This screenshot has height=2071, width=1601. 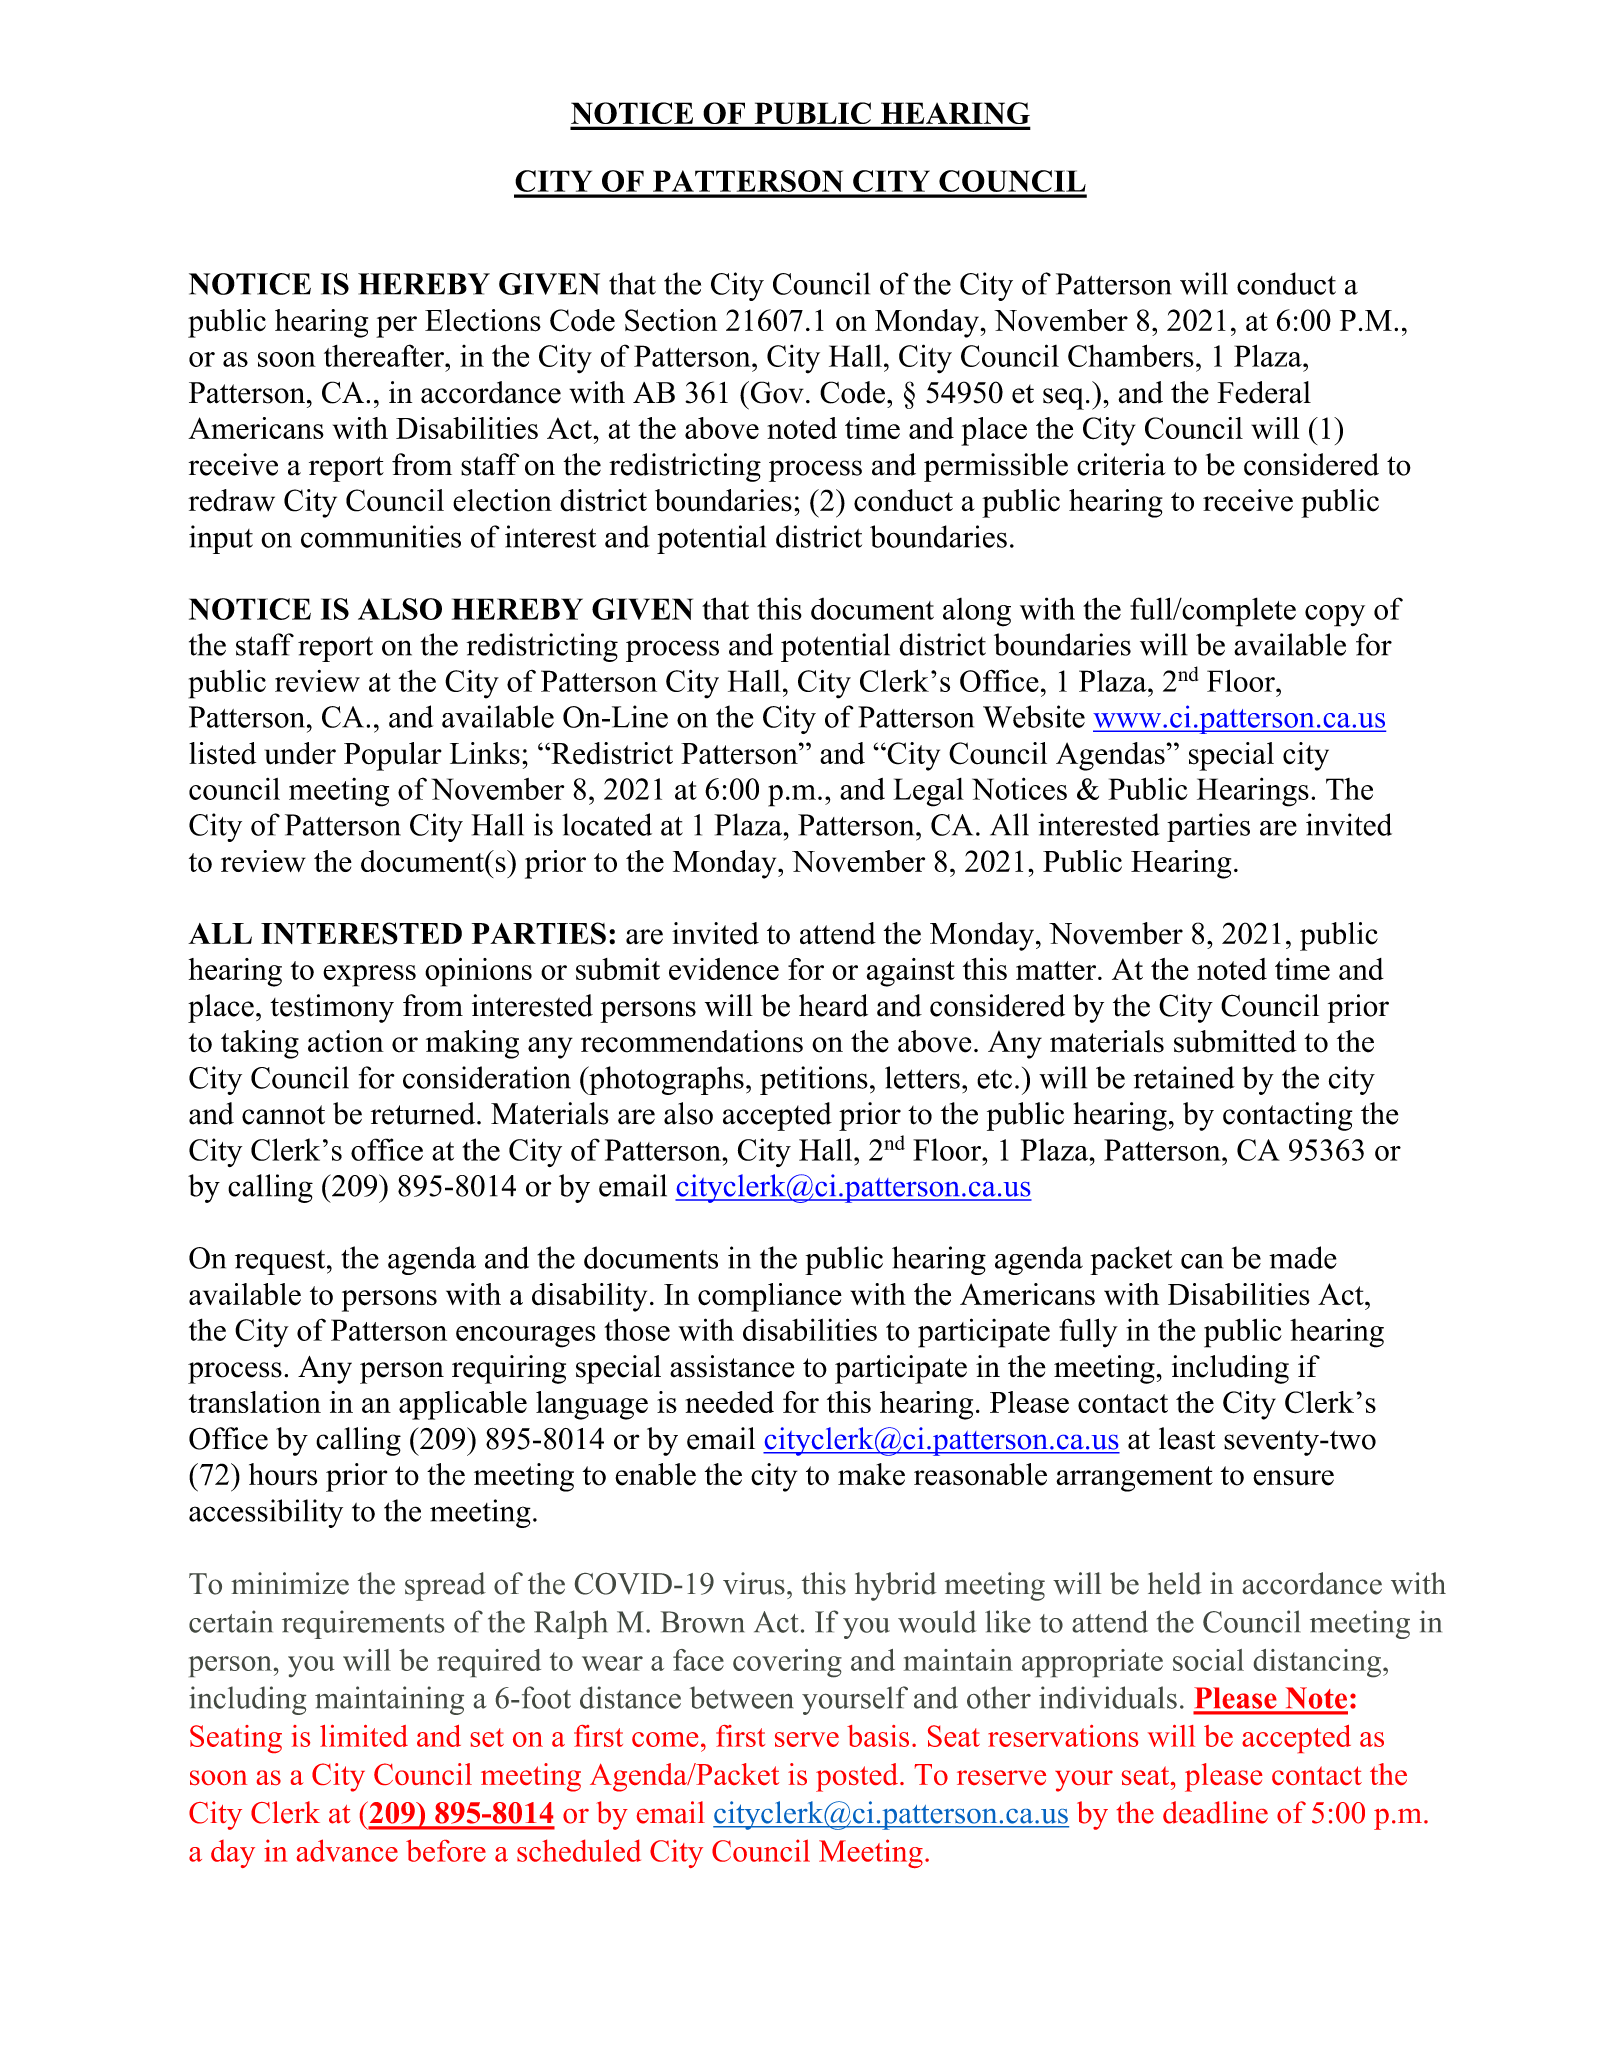 What do you see at coordinates (385, 355) in the screenshot?
I see `thereafter` at bounding box center [385, 355].
